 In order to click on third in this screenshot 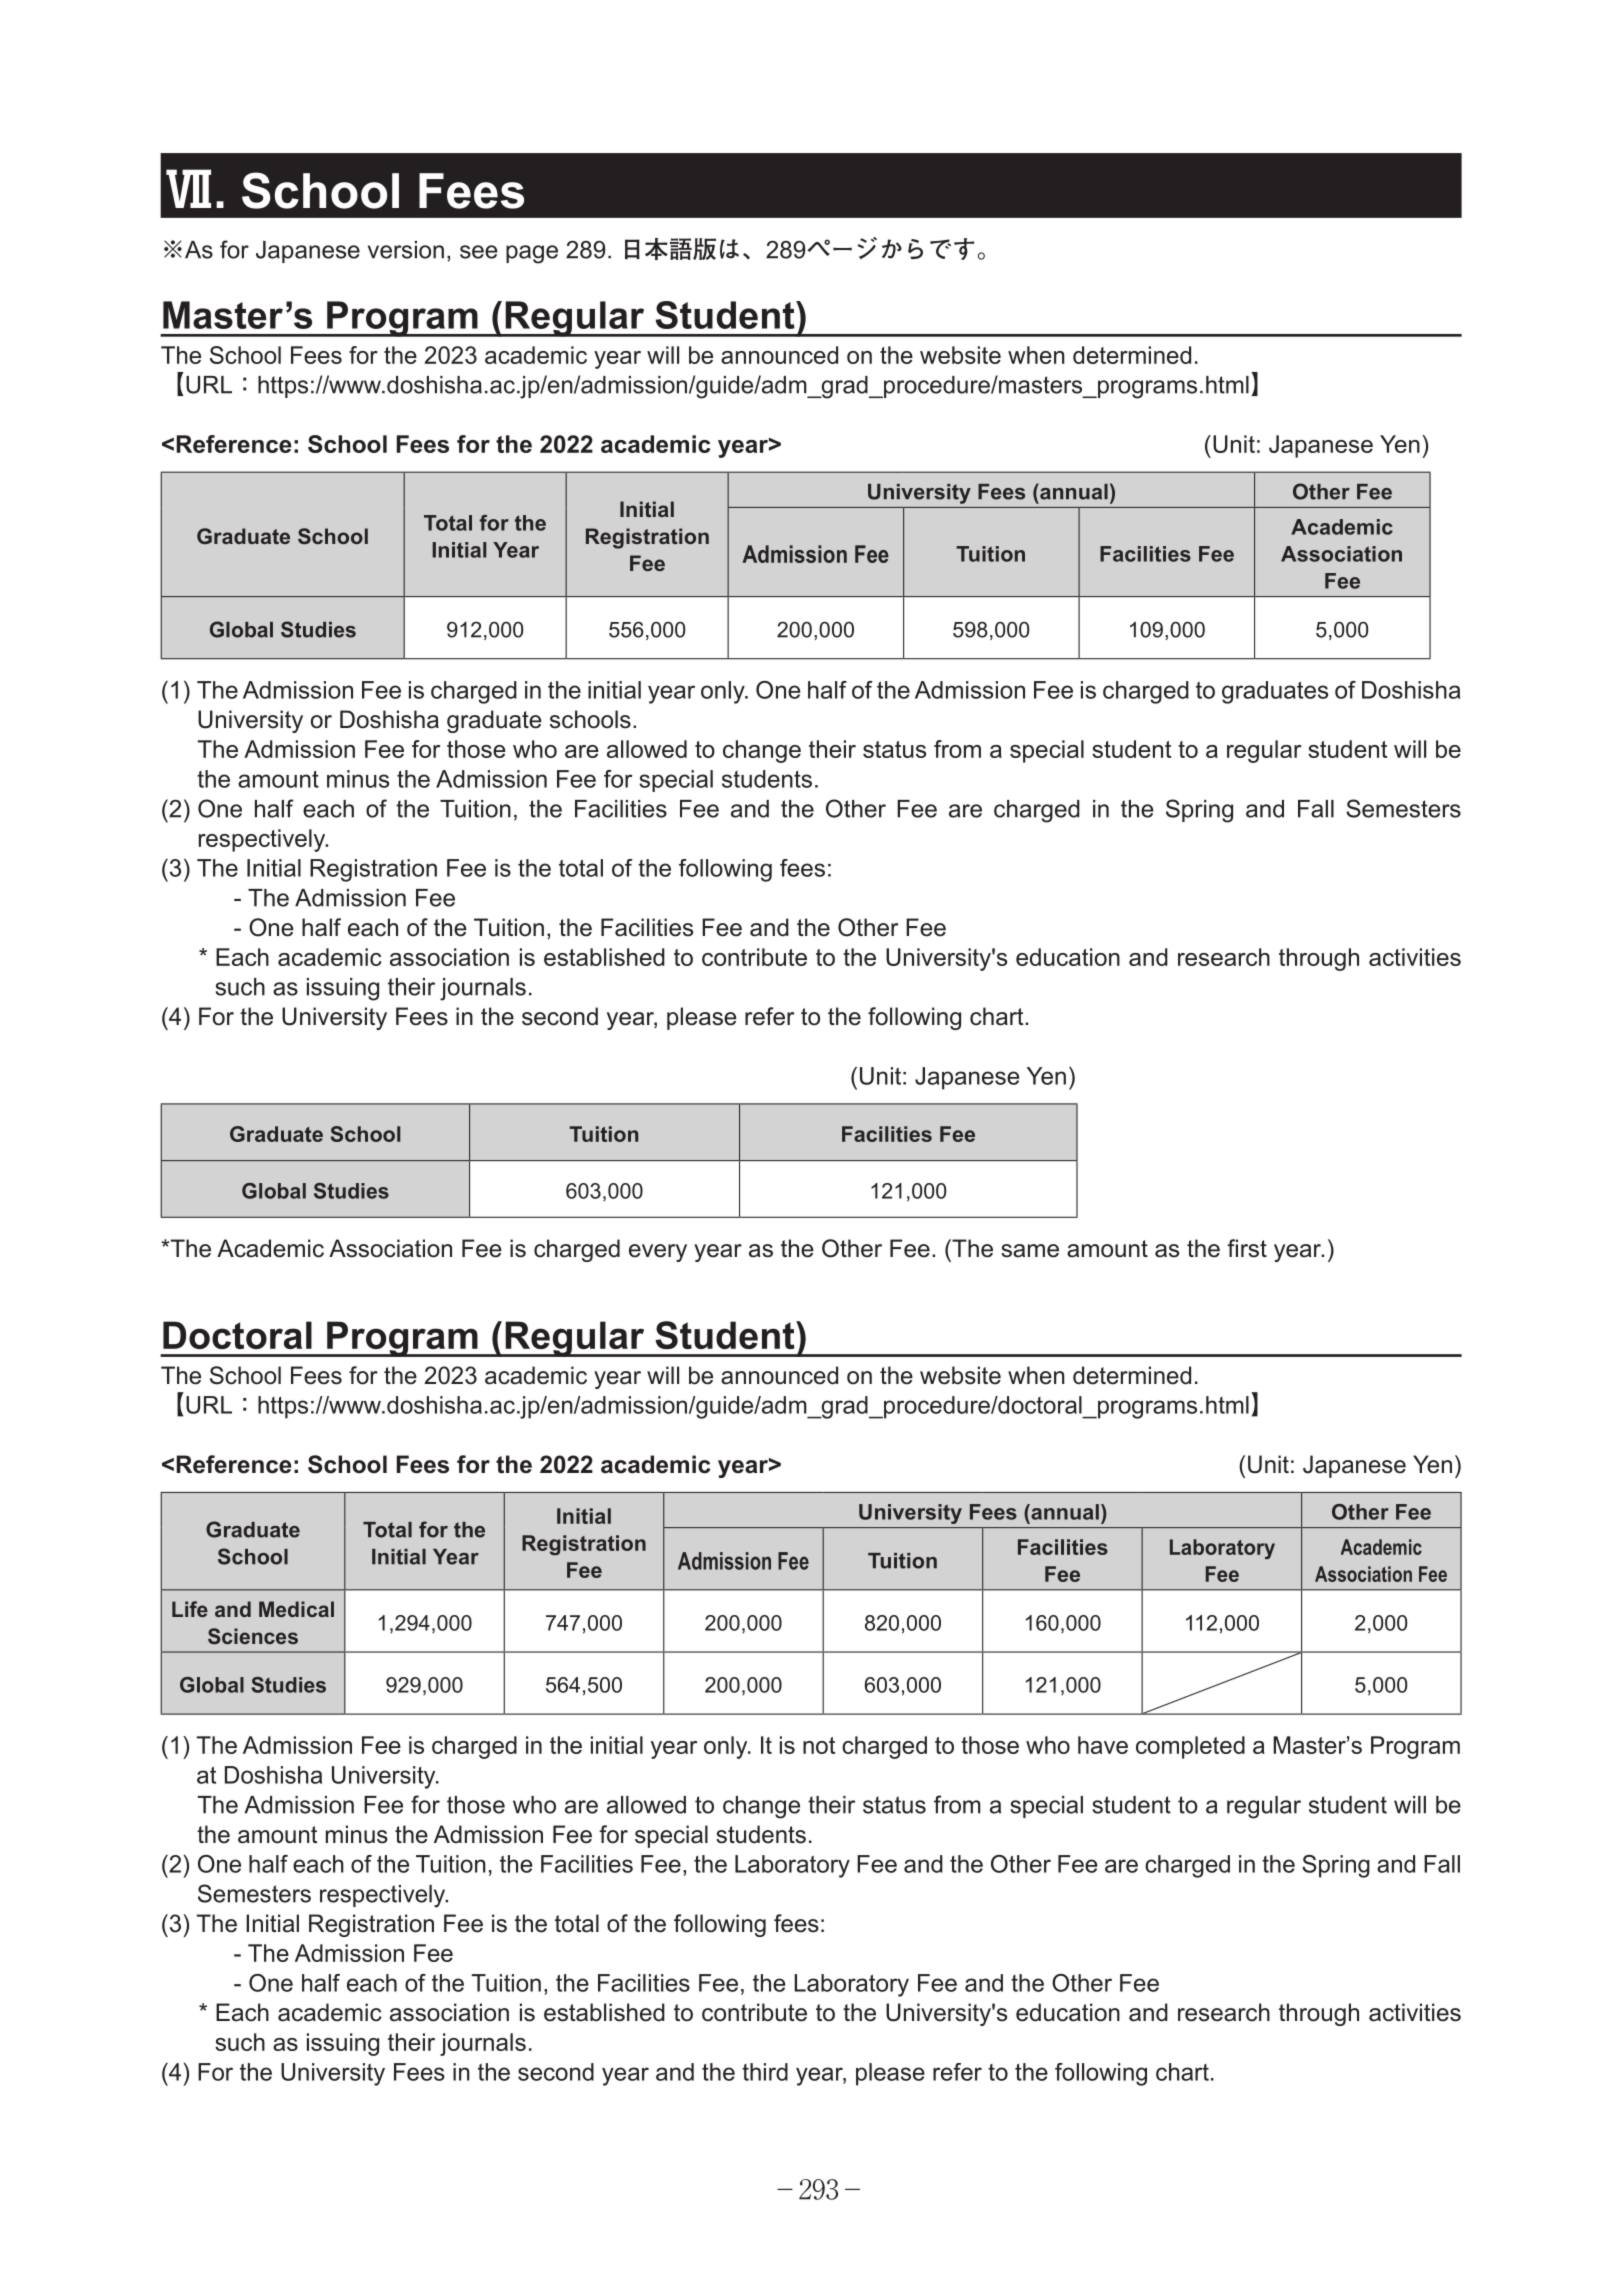, I will do `click(765, 2072)`.
